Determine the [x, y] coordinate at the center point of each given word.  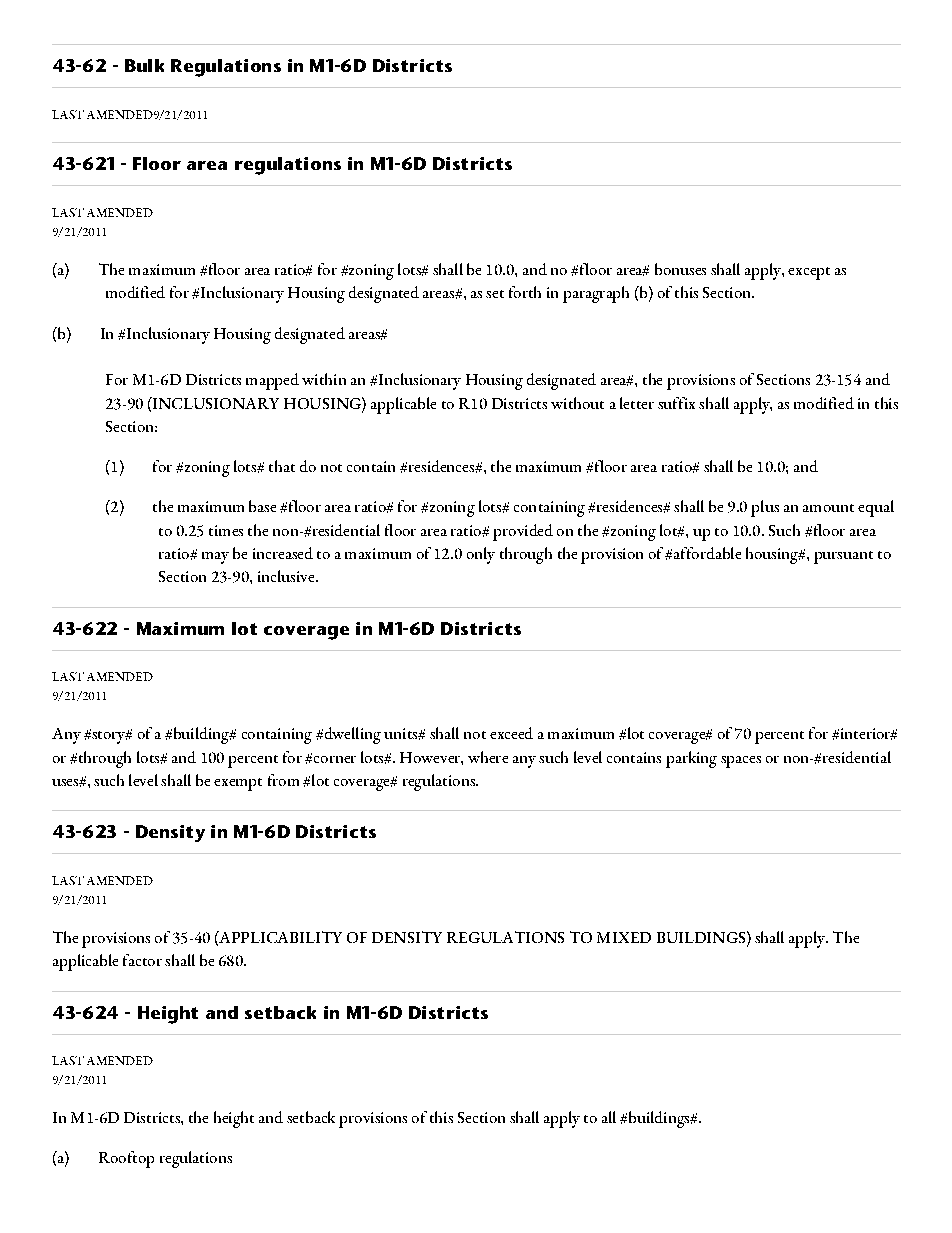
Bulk [144, 65]
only [481, 555]
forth [525, 292]
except [809, 273]
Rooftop [126, 1159]
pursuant [843, 557]
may [215, 558]
